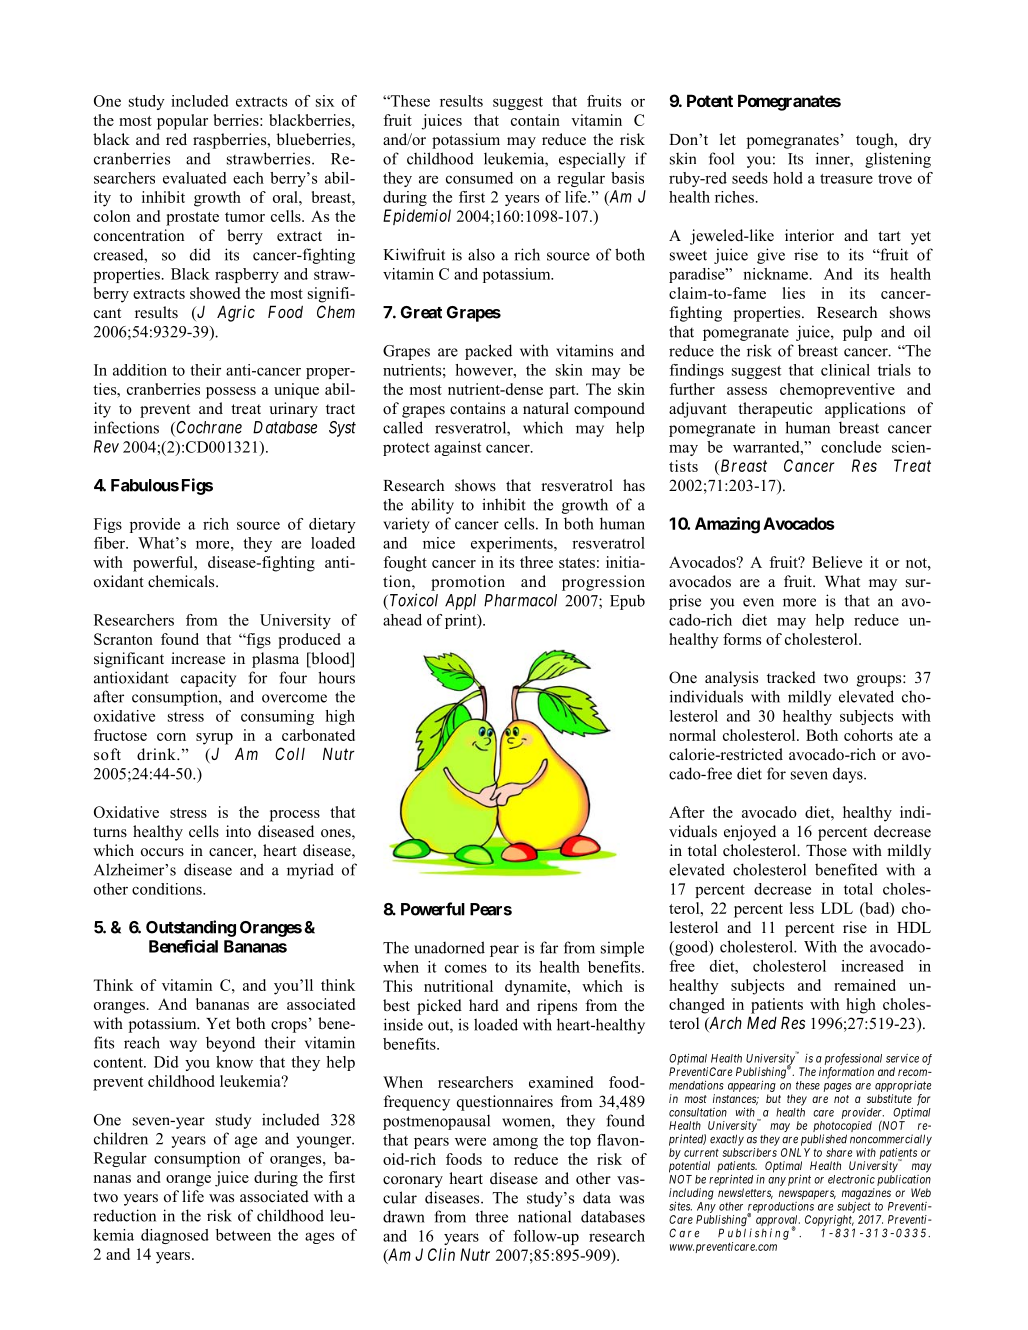 The image size is (1028, 1330). Describe the element at coordinates (791, 677) in the document. I see `tracked` at that location.
